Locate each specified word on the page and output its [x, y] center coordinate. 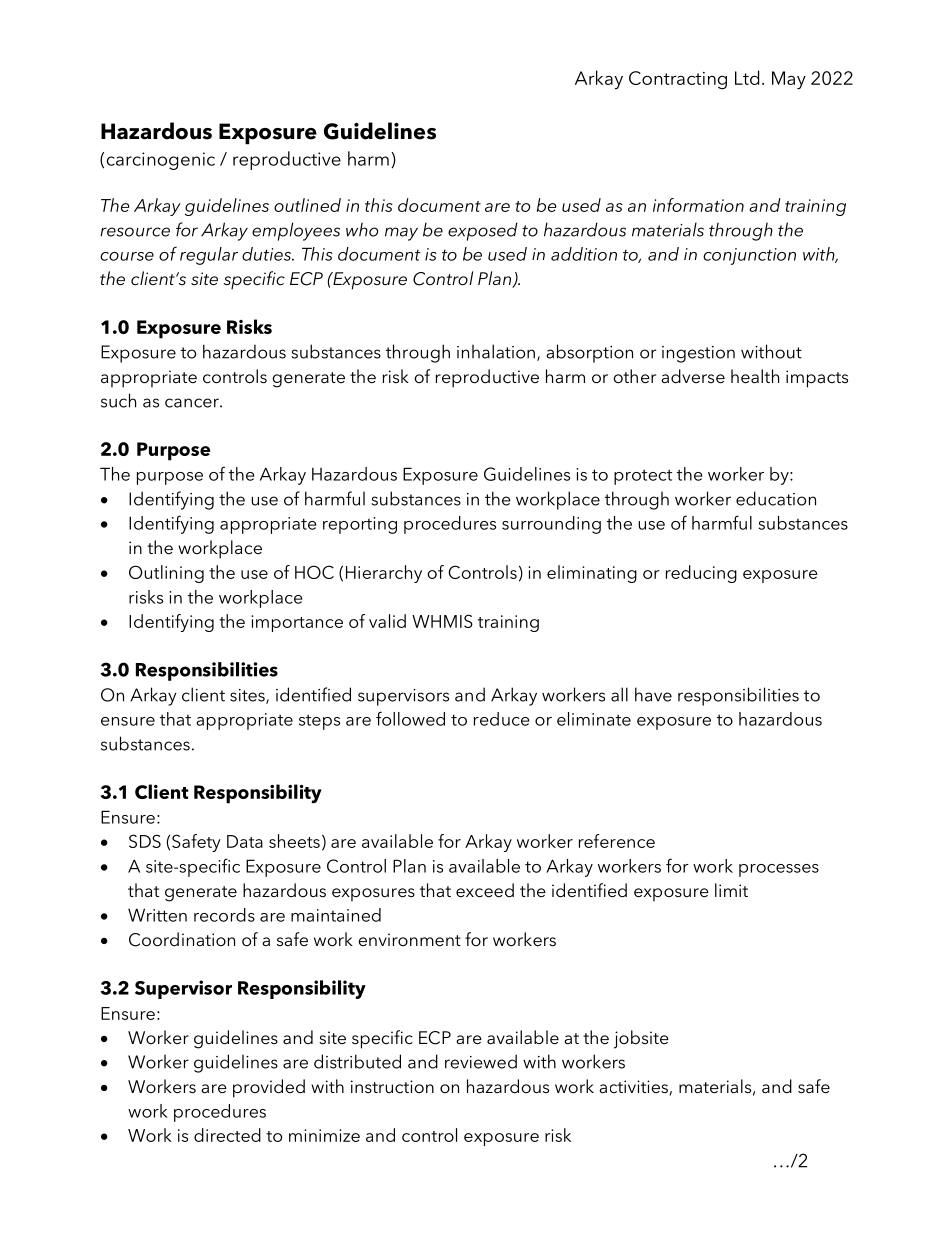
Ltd [747, 77]
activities [633, 1086]
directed [227, 1135]
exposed [483, 231]
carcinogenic [161, 161]
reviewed [481, 1061]
